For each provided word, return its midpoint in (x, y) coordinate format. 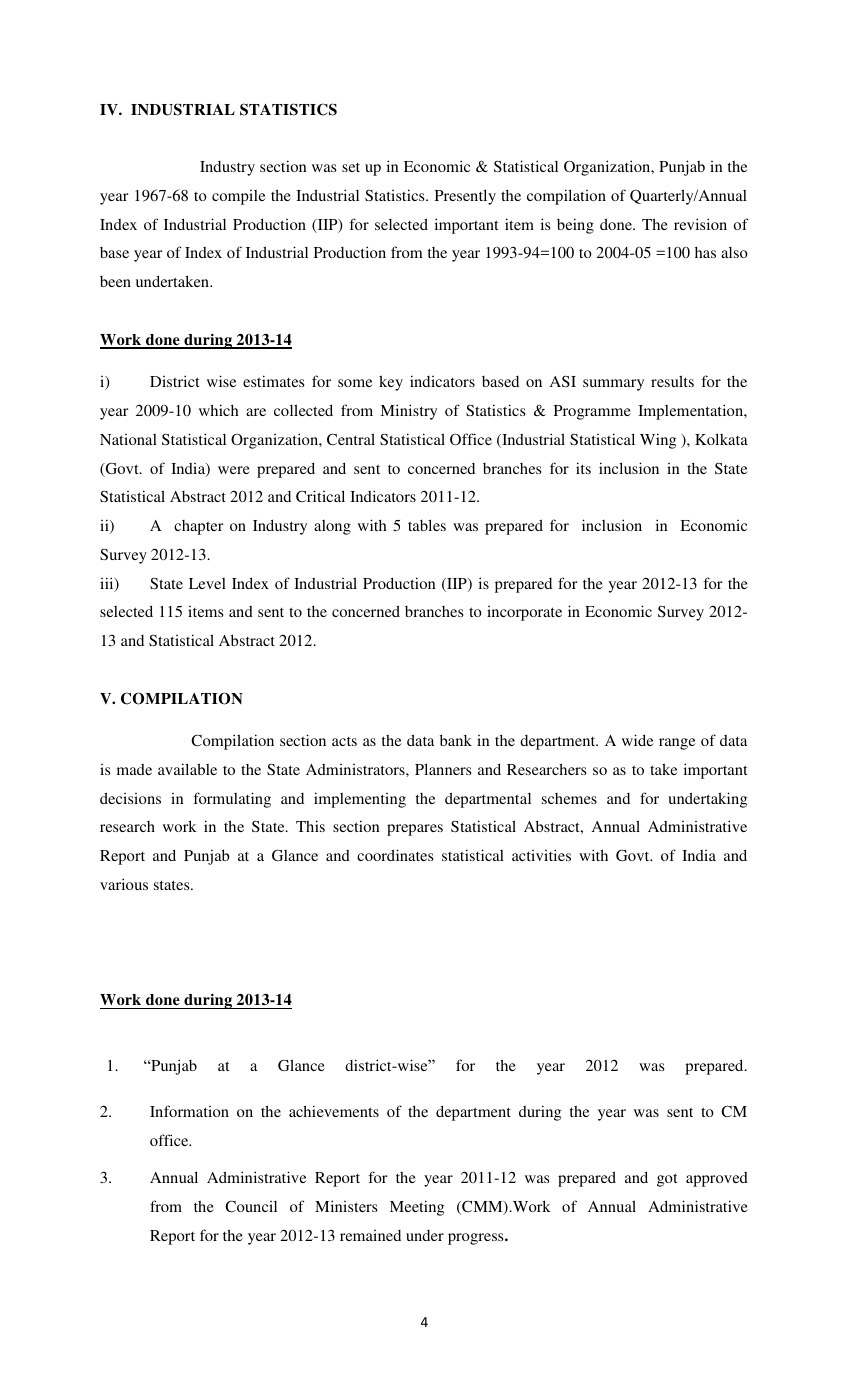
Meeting (417, 1208)
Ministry (408, 412)
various (124, 884)
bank (456, 740)
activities (541, 855)
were (234, 470)
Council (251, 1206)
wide (637, 740)
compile (238, 197)
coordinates (395, 855)
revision (700, 224)
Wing (658, 441)
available (187, 769)
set (351, 167)
